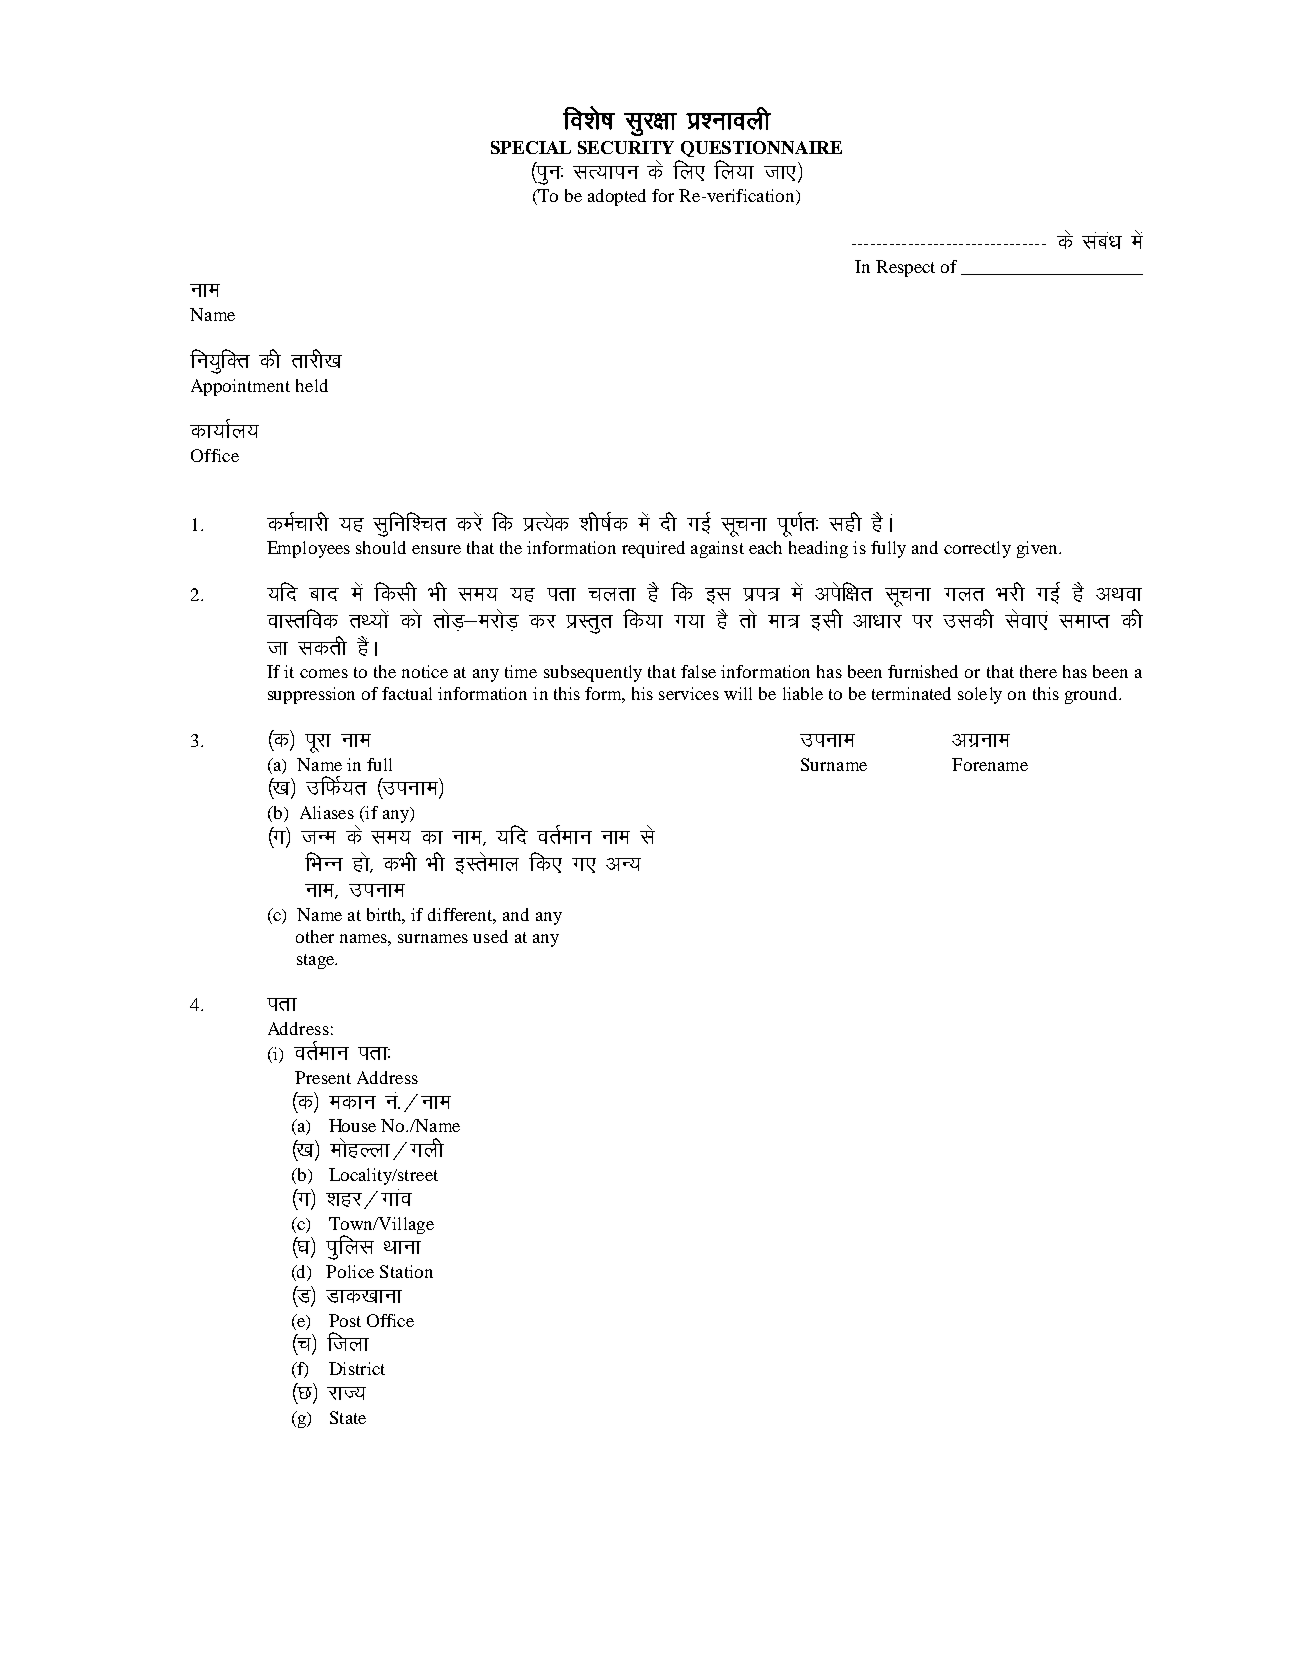 This screenshot has height=1676, width=1295. I want to click on correctly, so click(977, 549).
